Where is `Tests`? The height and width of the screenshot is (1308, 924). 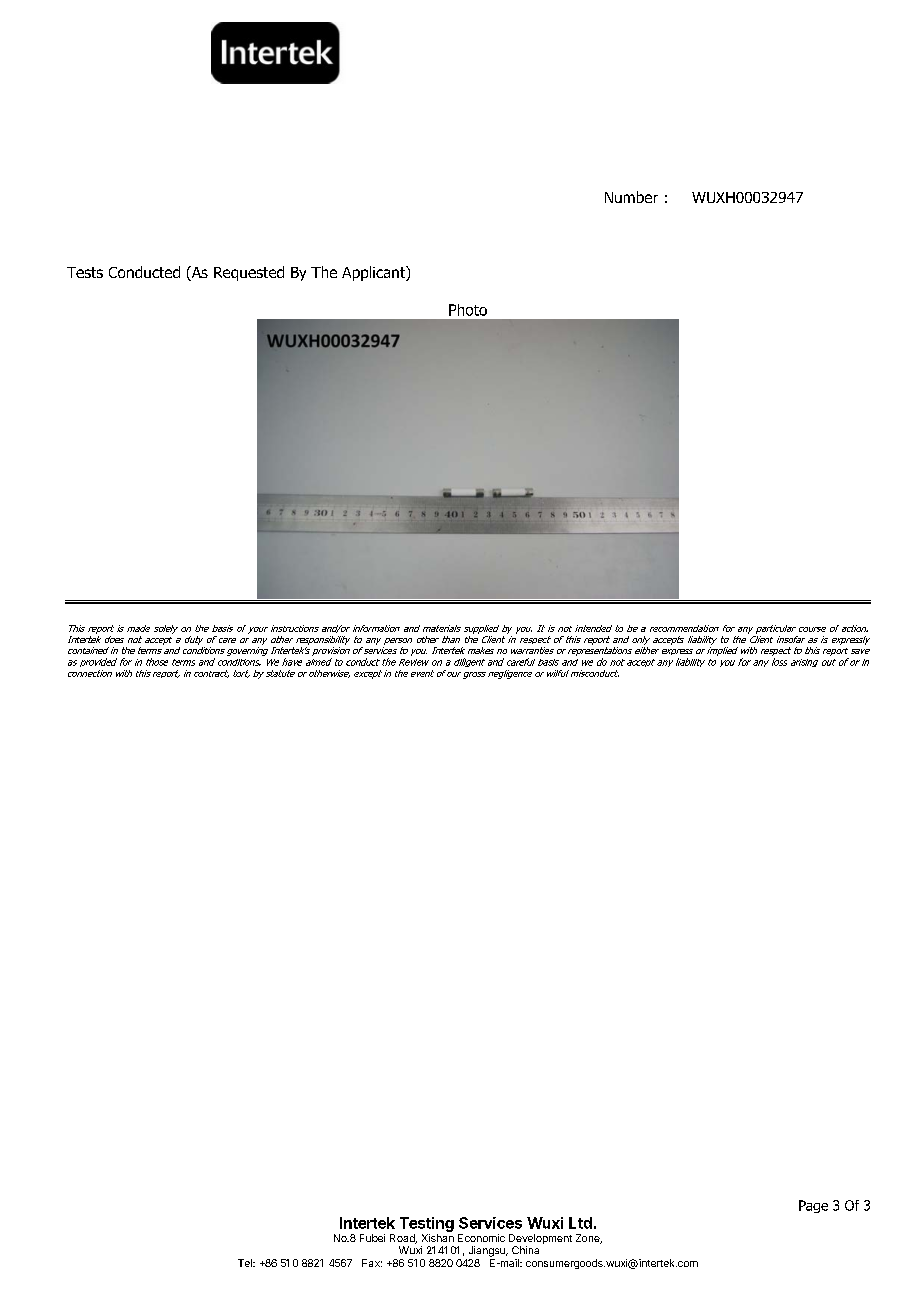
Tests is located at coordinates (85, 272).
